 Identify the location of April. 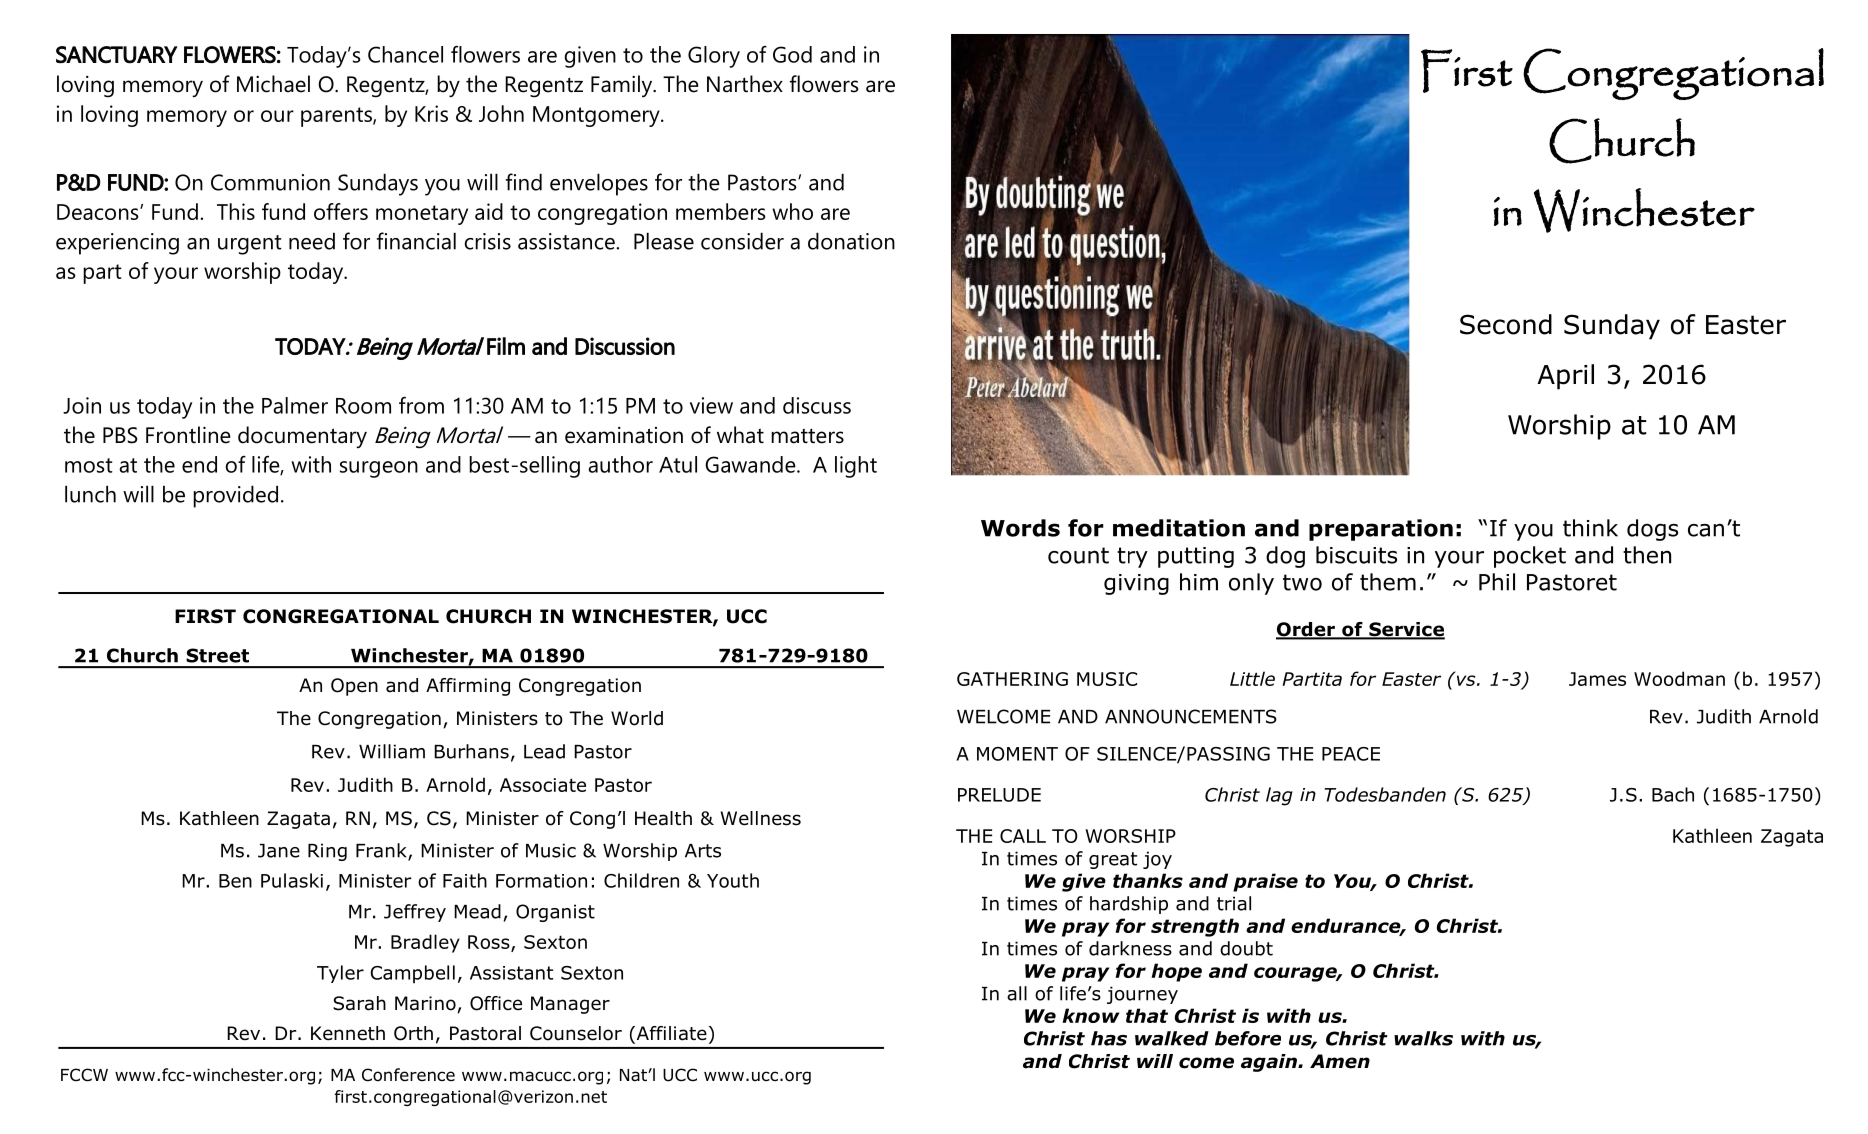
(1565, 377).
